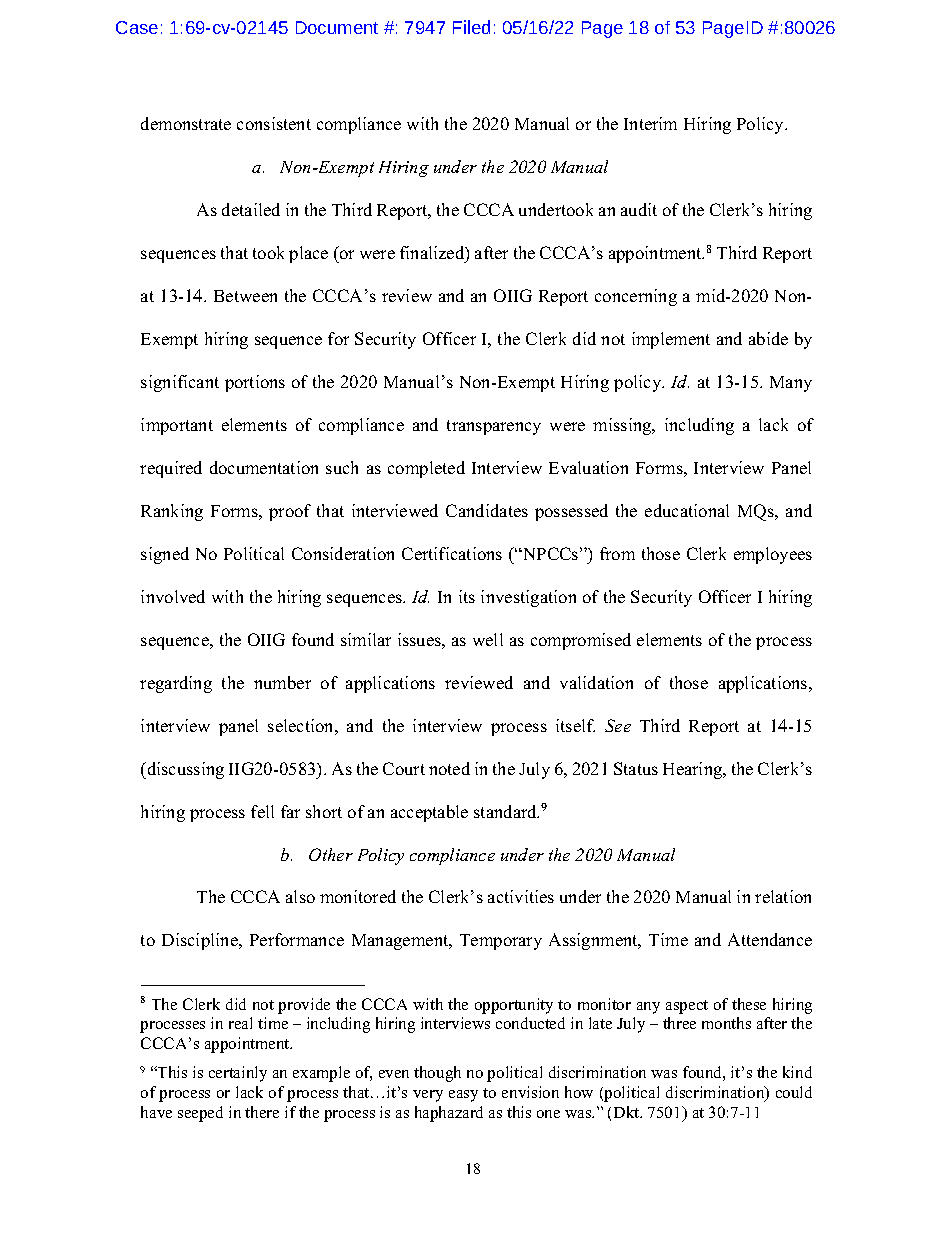 This screenshot has height=1233, width=952. I want to click on demonstrate, so click(186, 123).
